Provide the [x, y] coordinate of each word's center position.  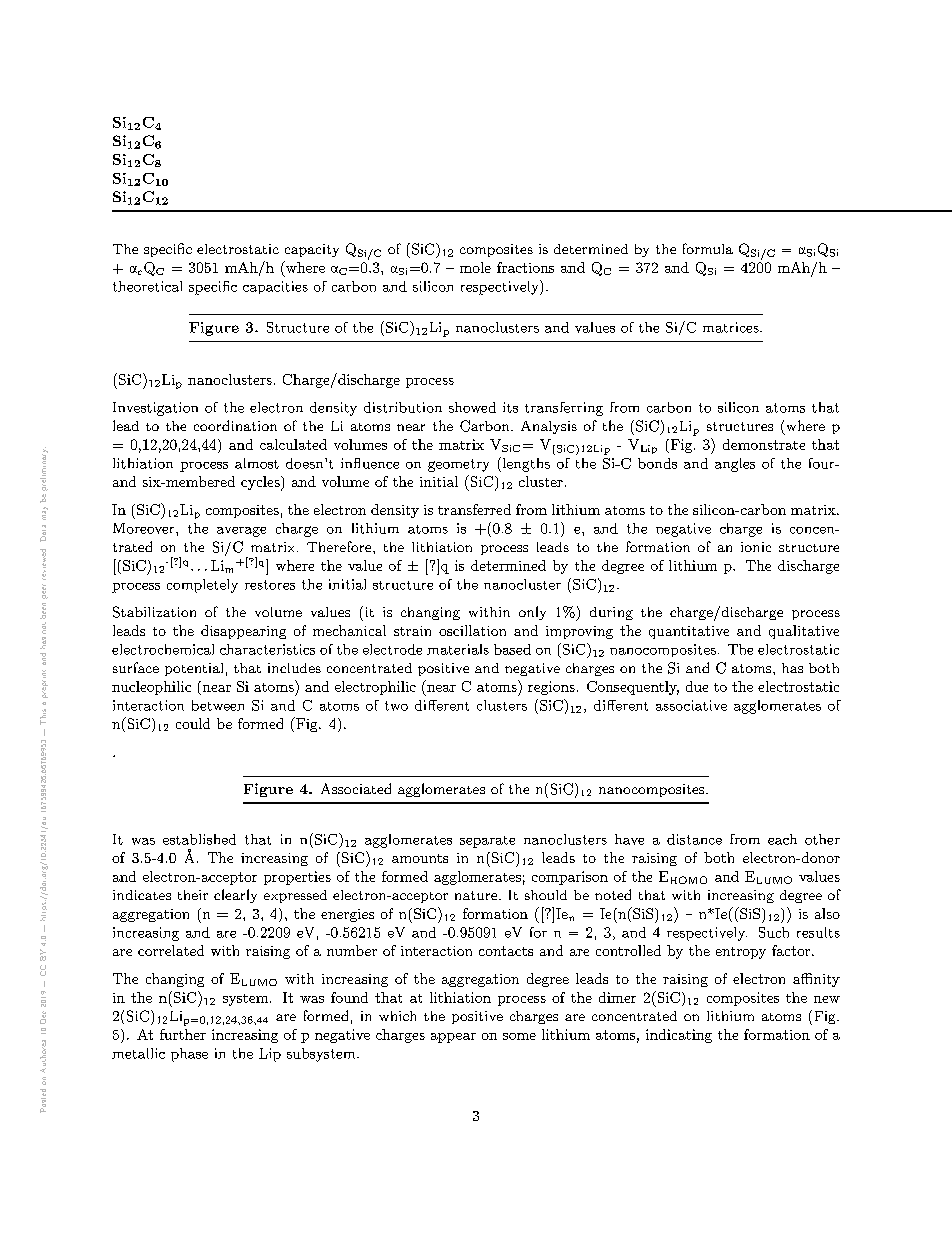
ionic [756, 547]
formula [708, 248]
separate [487, 842]
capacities [275, 287]
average [241, 532]
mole [475, 267]
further [183, 1034]
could [193, 723]
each [782, 839]
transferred [474, 509]
